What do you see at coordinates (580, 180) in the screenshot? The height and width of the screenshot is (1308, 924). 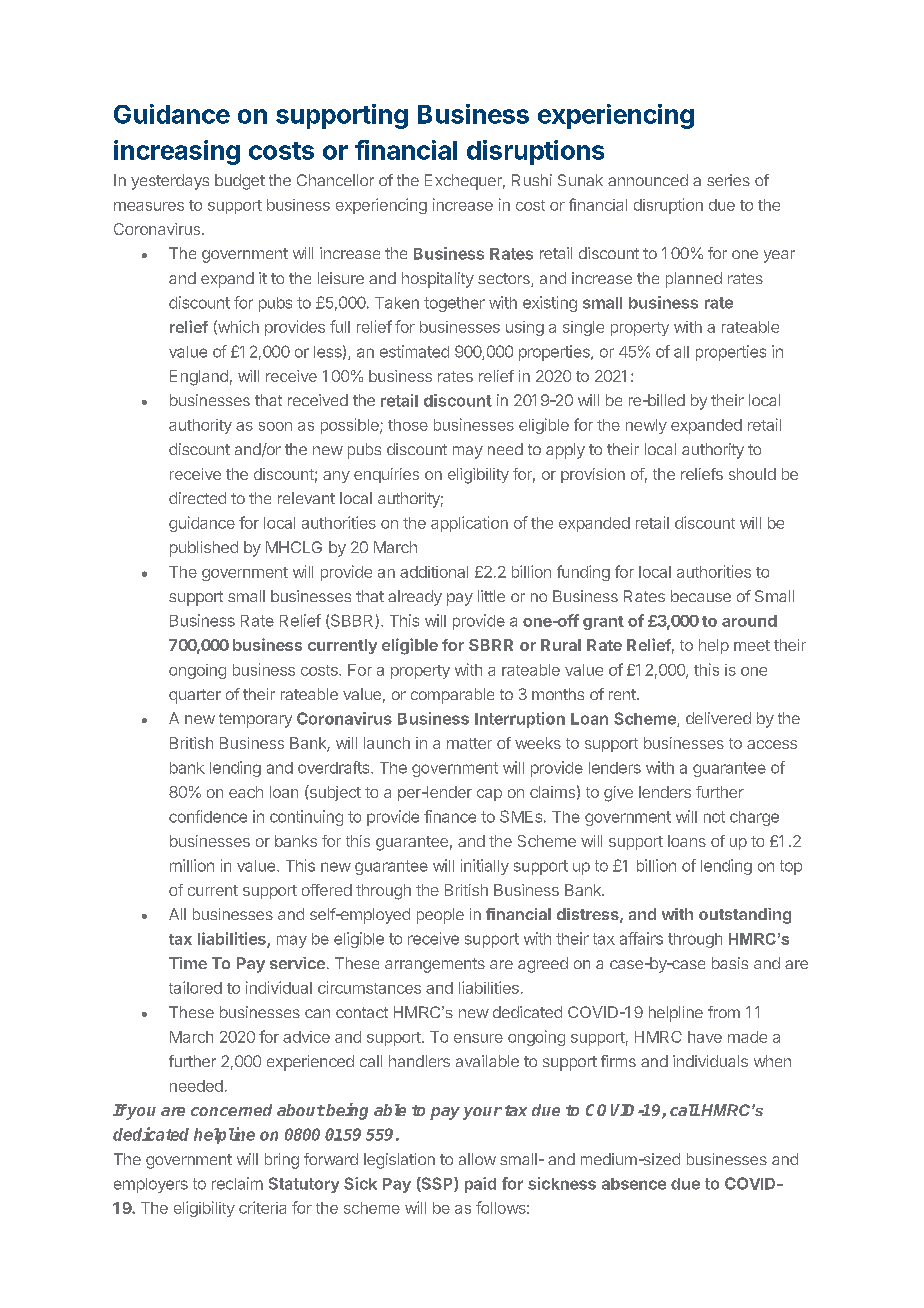 I see `Sunak` at bounding box center [580, 180].
